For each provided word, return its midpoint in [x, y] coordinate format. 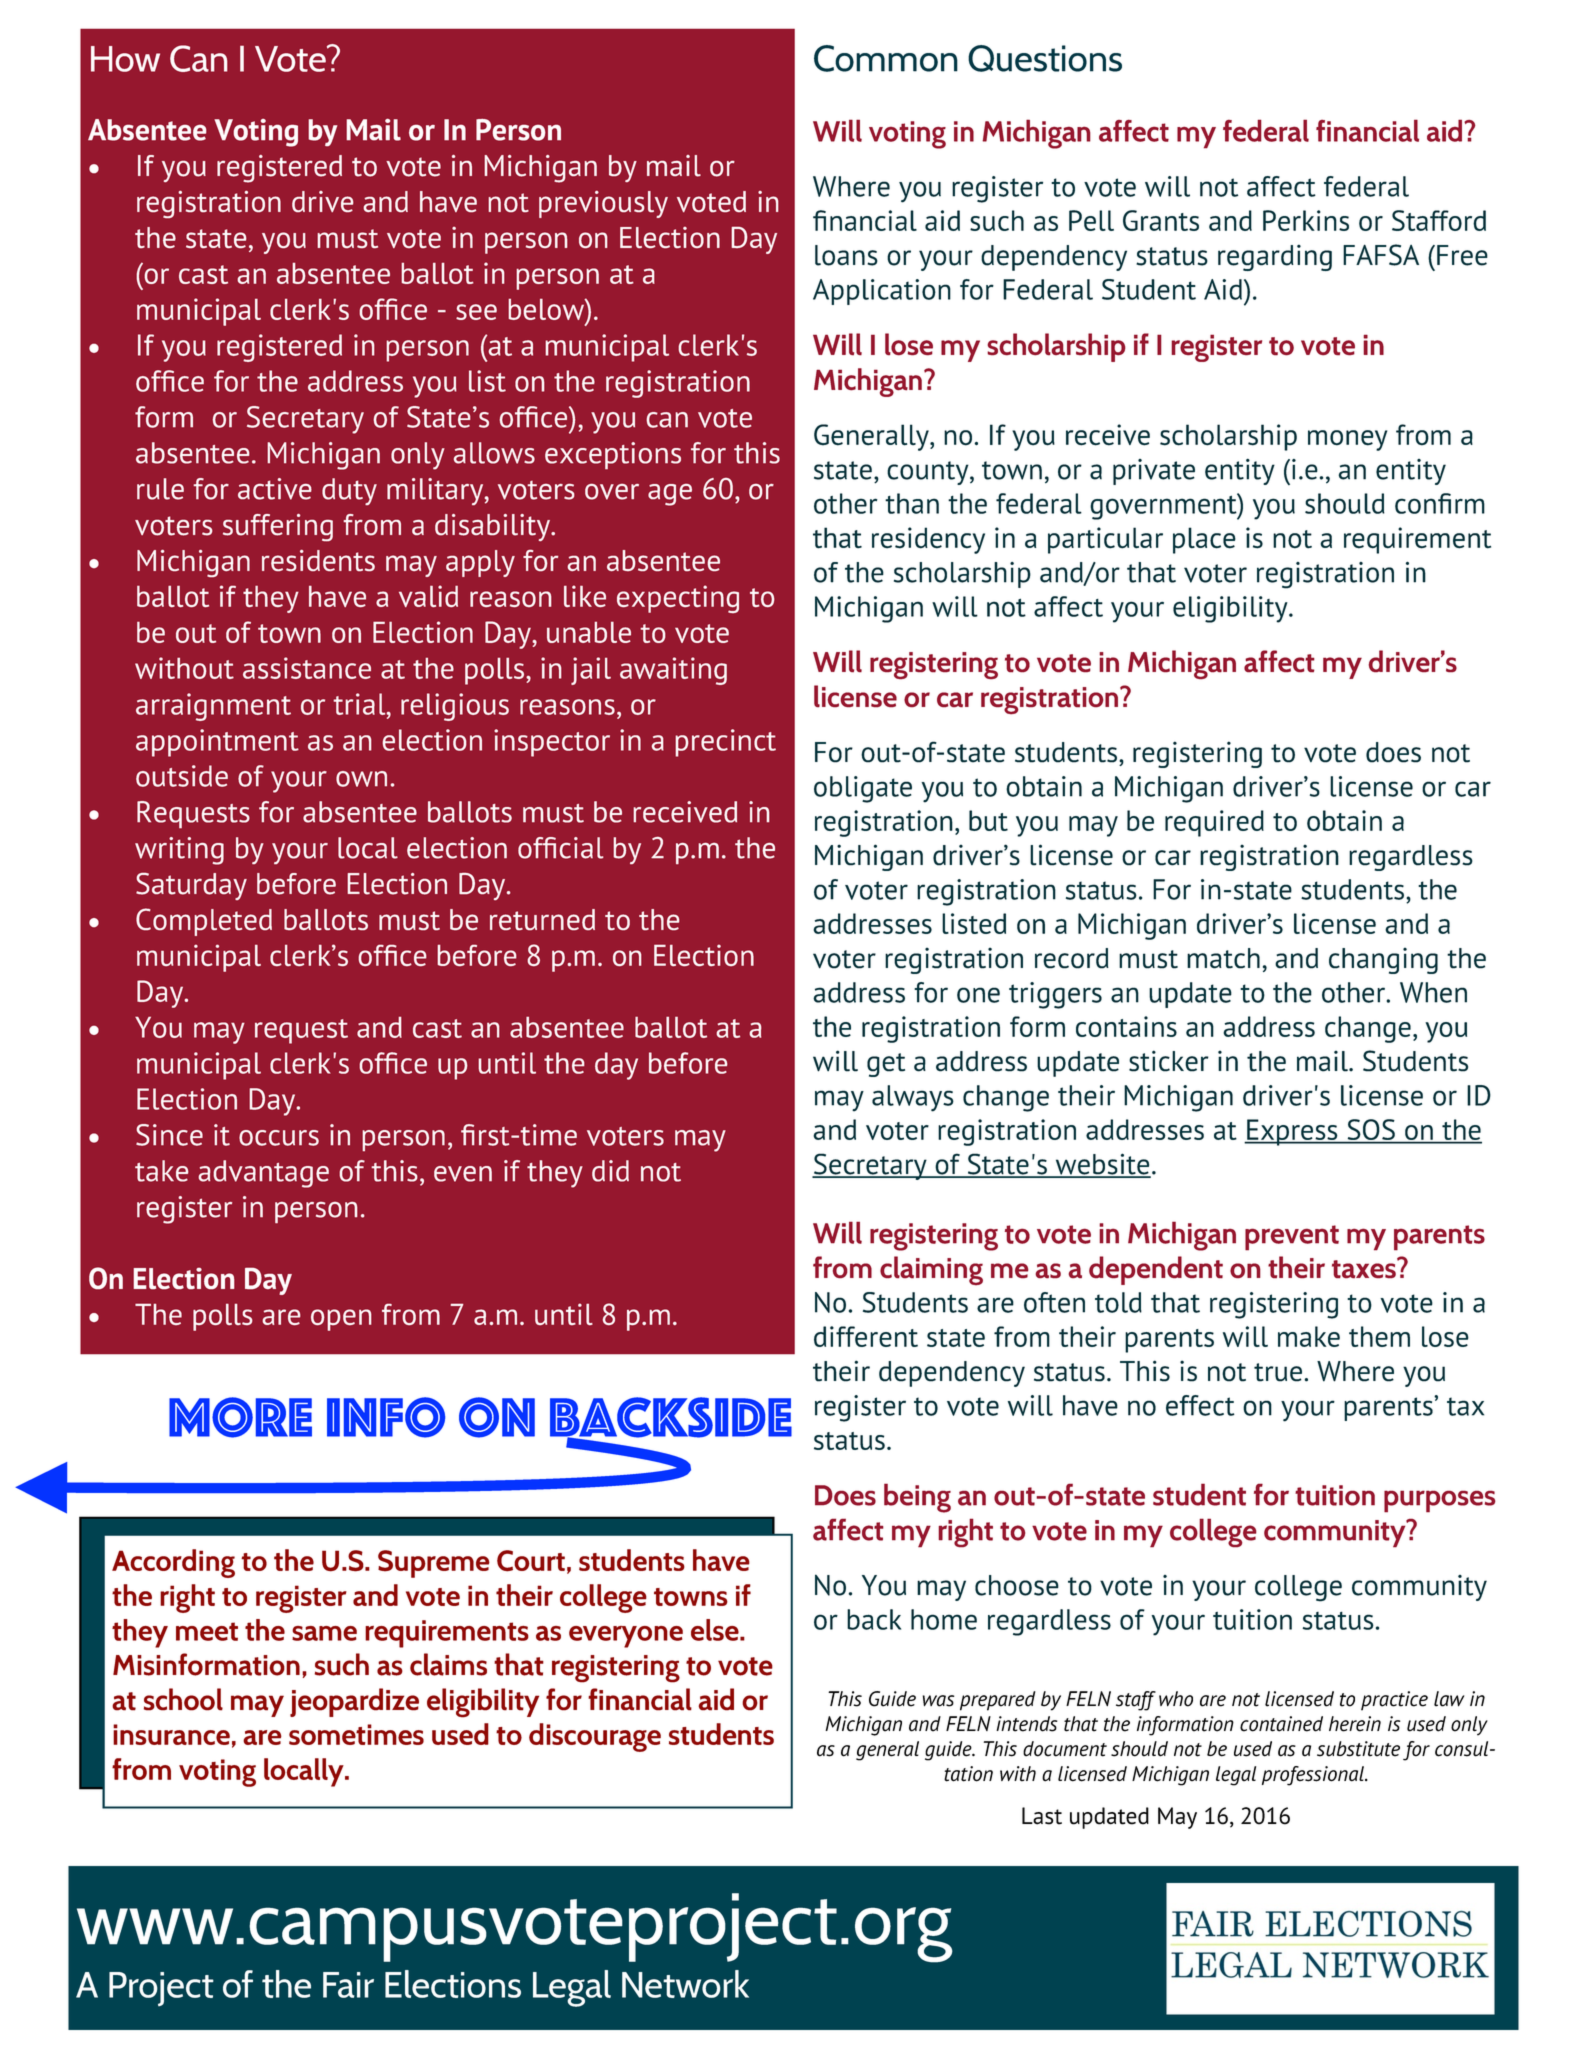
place [1204, 540]
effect [1200, 1405]
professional [1314, 1776]
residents [318, 560]
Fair [348, 1985]
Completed [204, 922]
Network [685, 1984]
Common [886, 58]
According [173, 1563]
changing [1383, 961]
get [886, 1065]
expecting [678, 599]
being [917, 1498]
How [125, 59]
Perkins [1306, 220]
